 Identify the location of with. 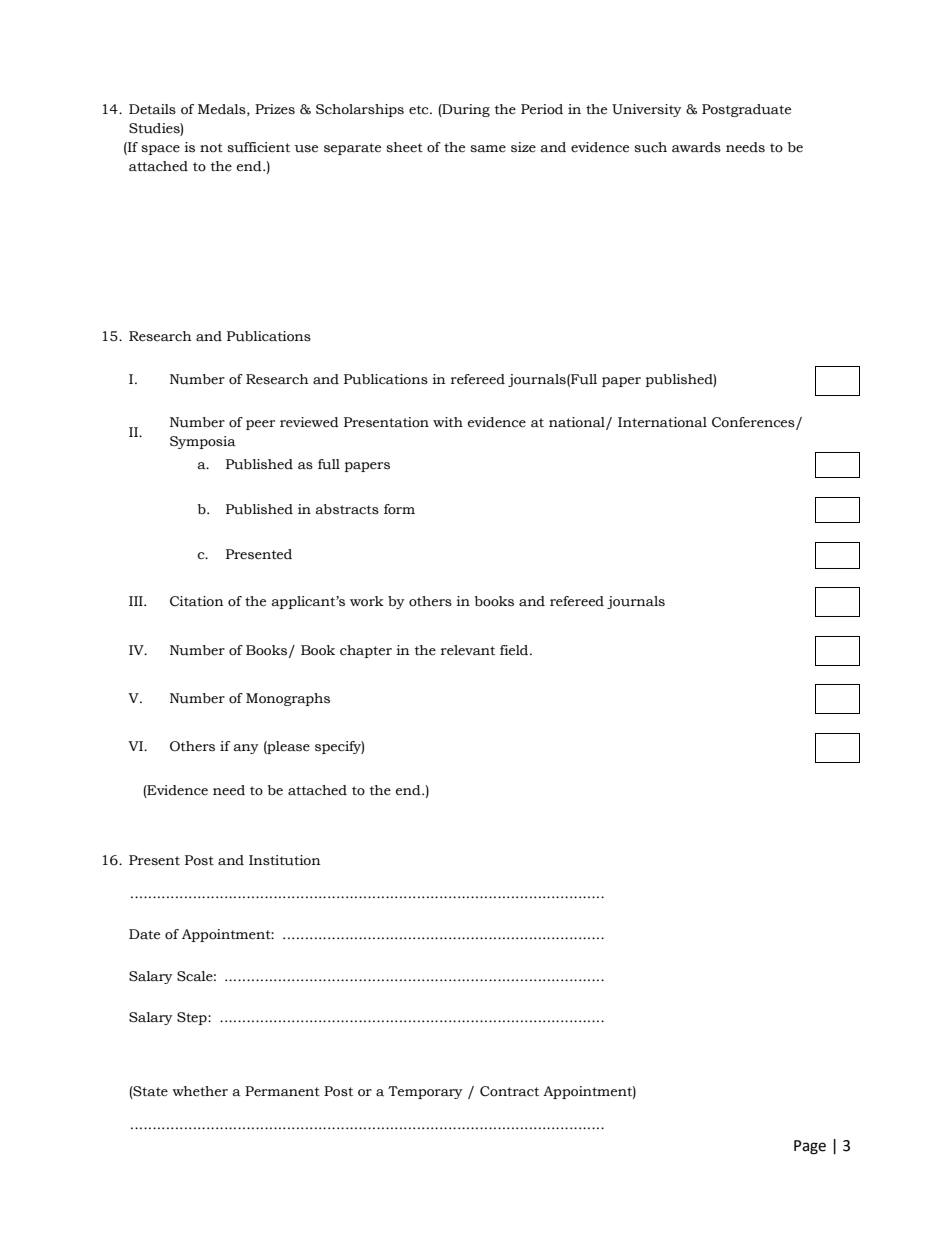
(448, 422).
